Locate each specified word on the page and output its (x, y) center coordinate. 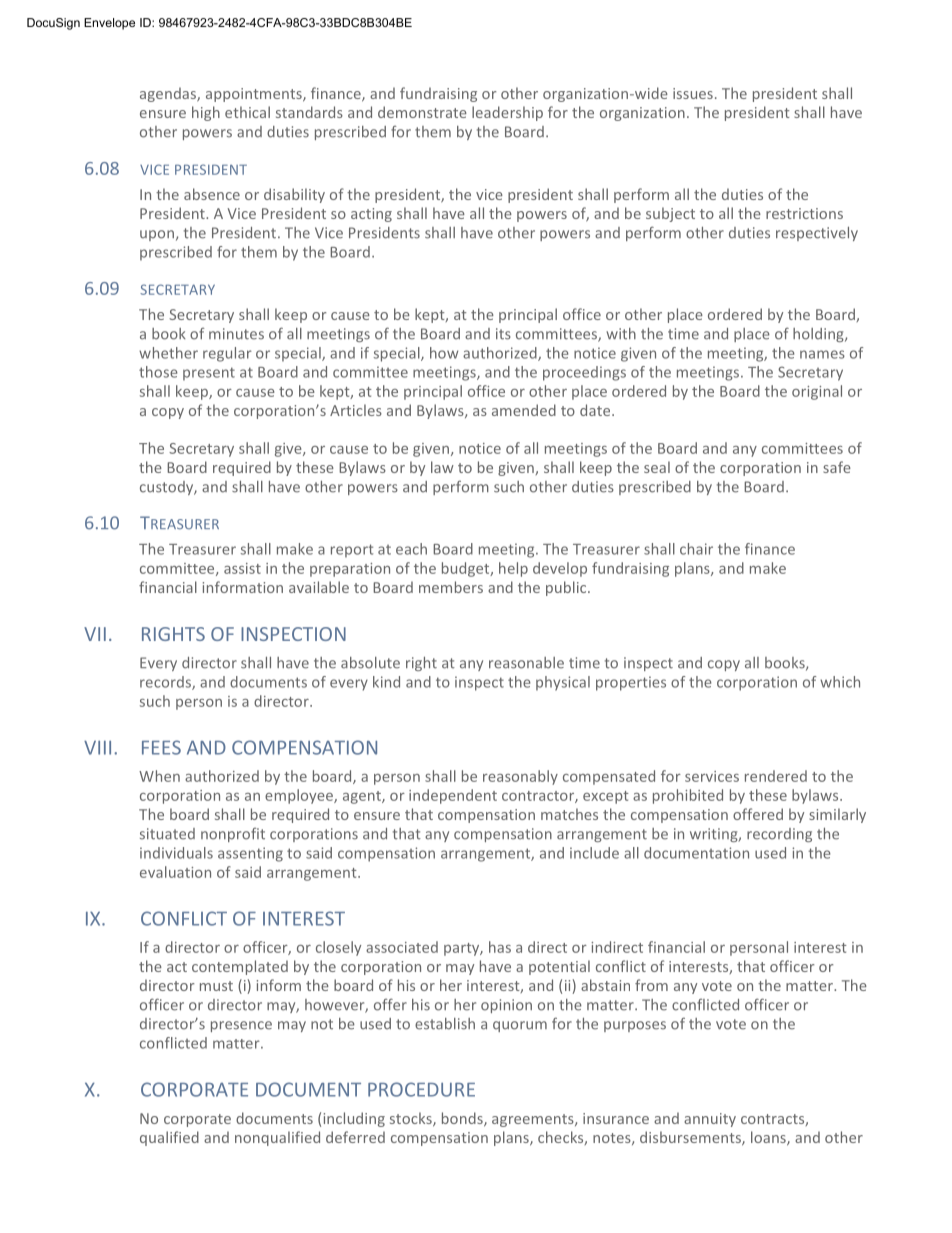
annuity (710, 1120)
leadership (507, 113)
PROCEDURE (421, 1089)
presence (241, 1026)
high (206, 113)
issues (693, 93)
